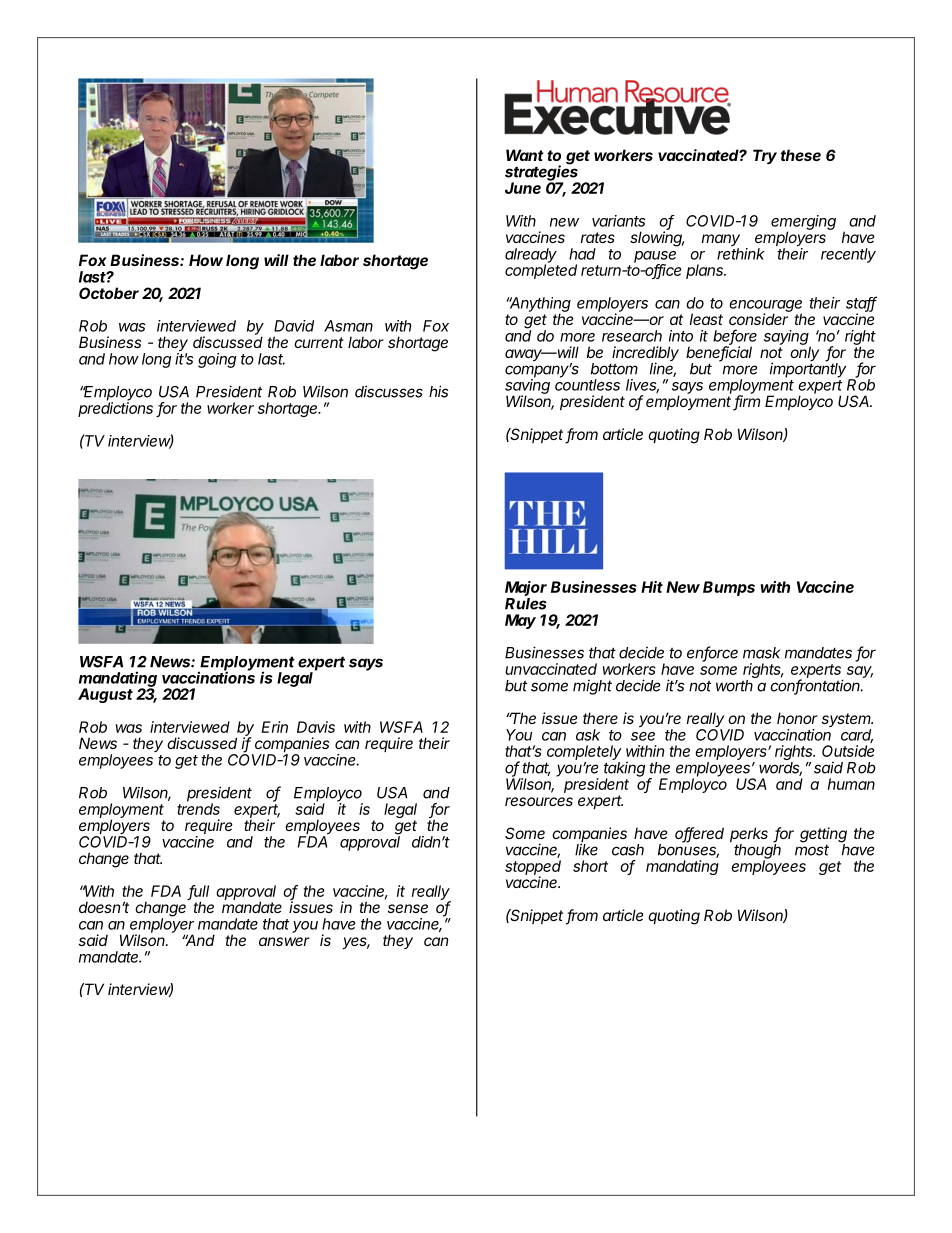 The width and height of the page is (952, 1233). Describe the element at coordinates (294, 326) in the page. I see `David` at that location.
